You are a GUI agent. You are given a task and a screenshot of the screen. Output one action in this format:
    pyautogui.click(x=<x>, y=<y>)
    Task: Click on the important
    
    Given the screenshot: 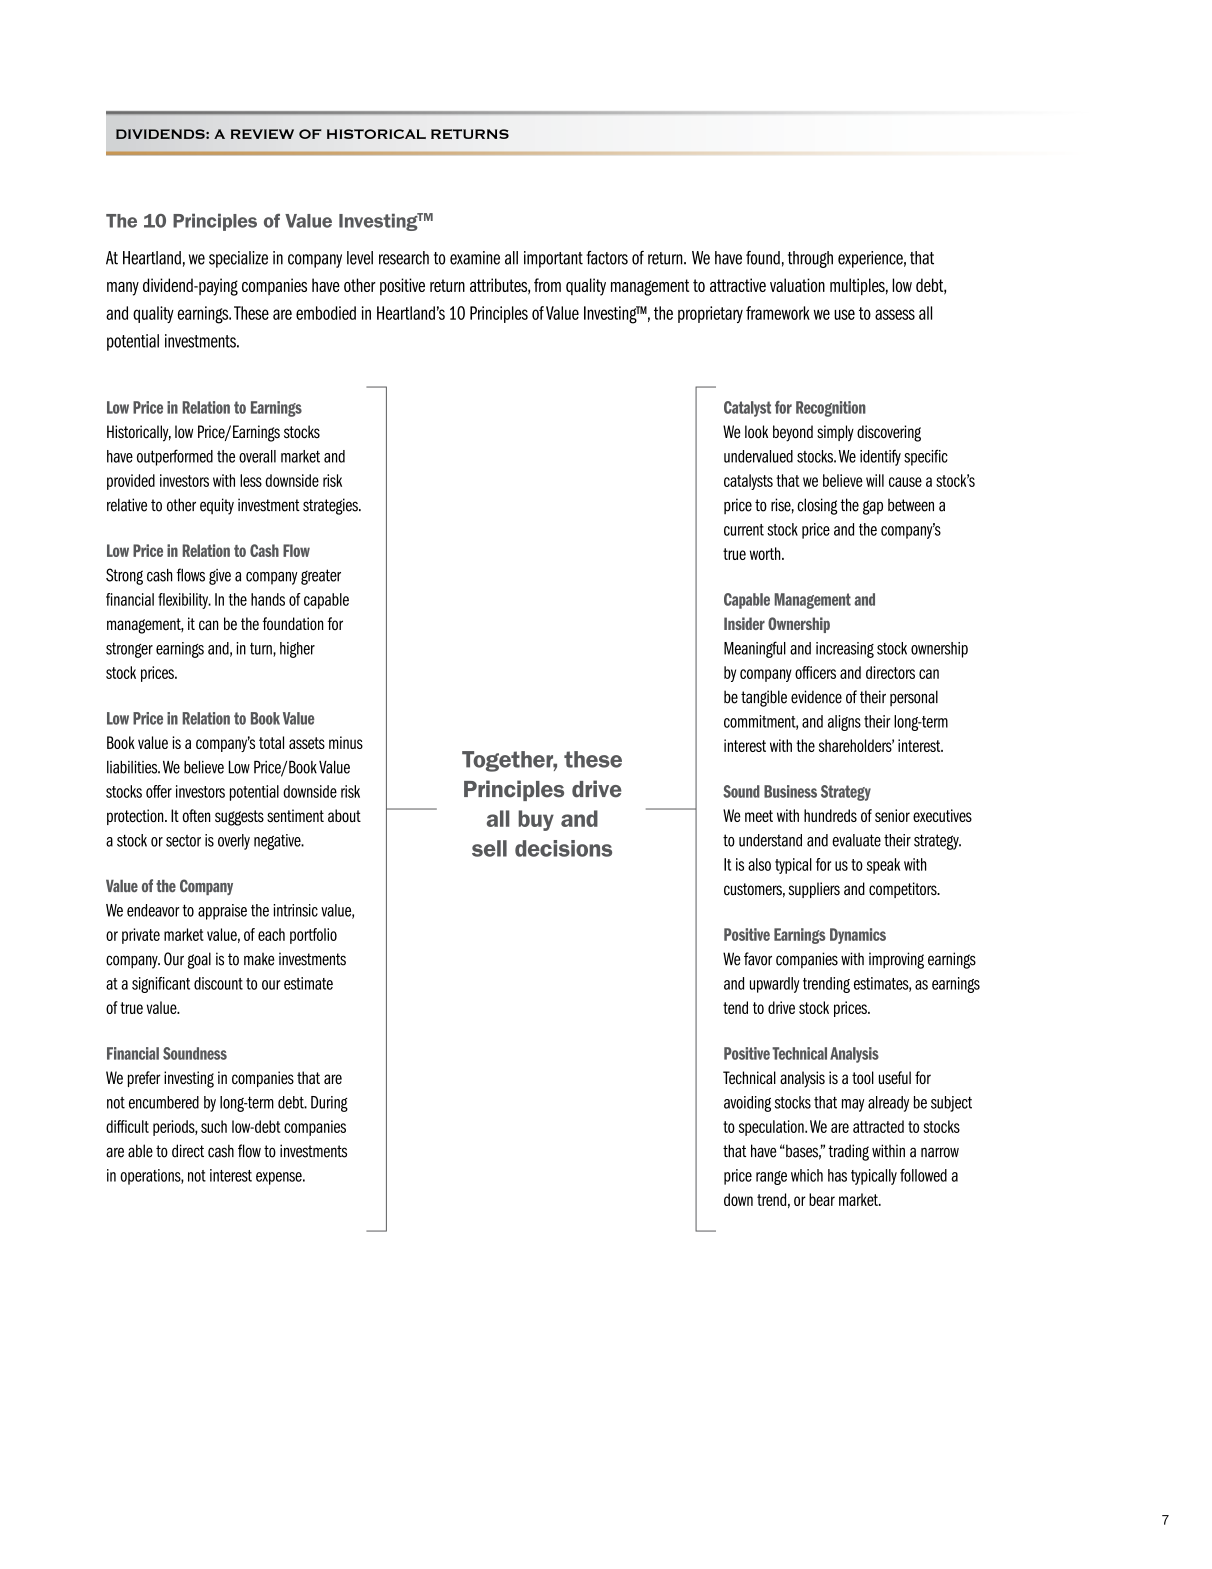 What is the action you would take?
    pyautogui.click(x=553, y=259)
